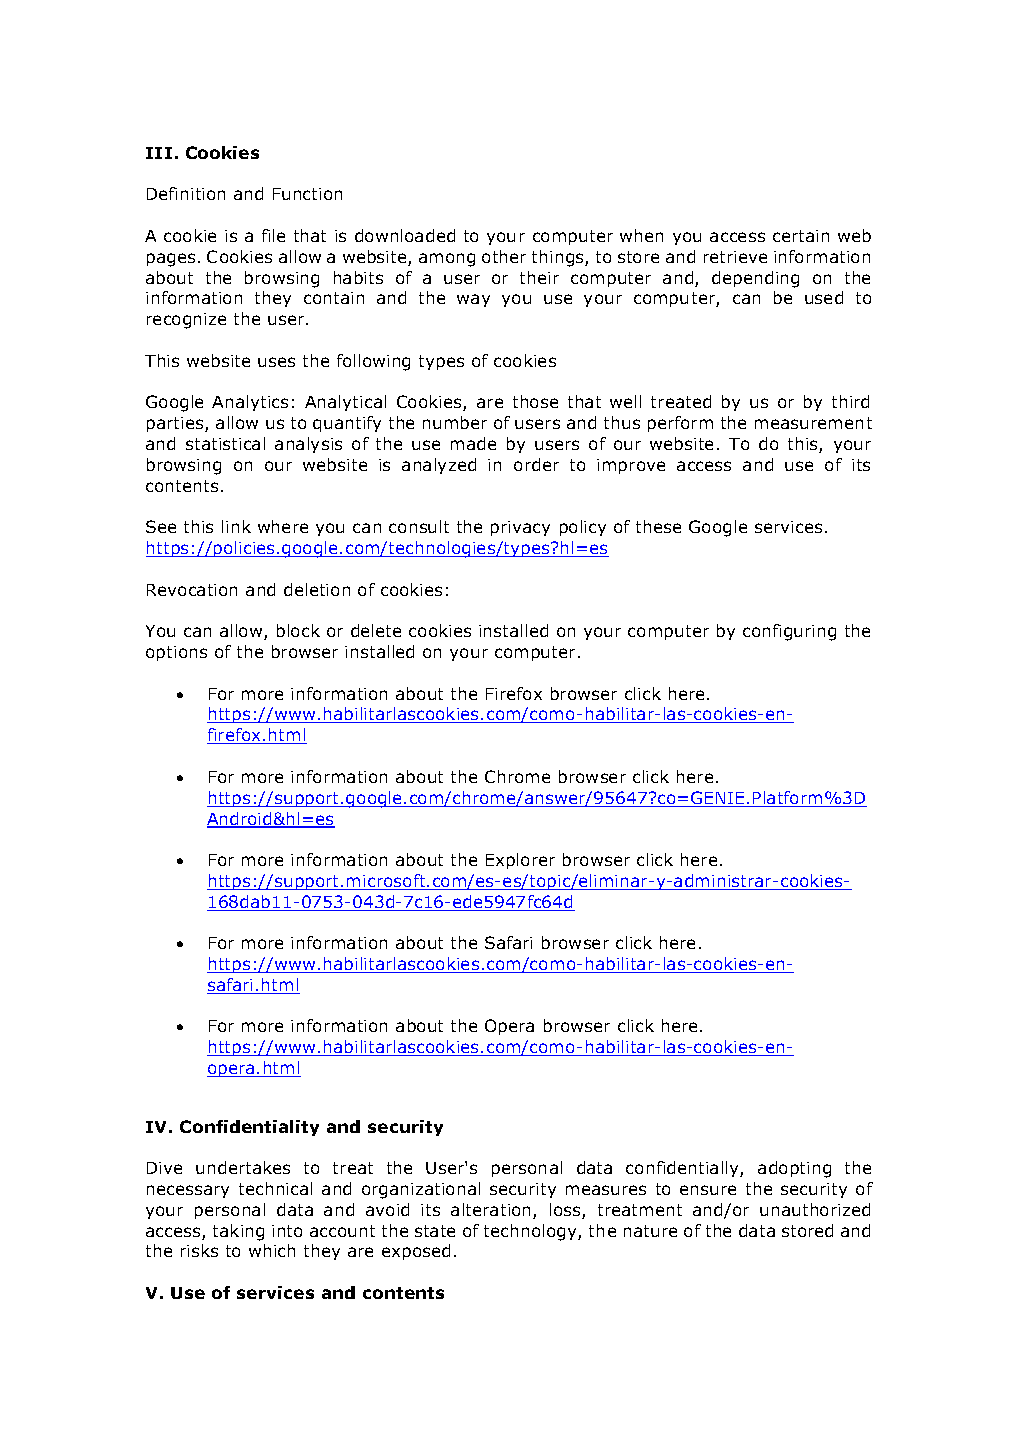  Describe the element at coordinates (473, 443) in the page. I see `made` at that location.
